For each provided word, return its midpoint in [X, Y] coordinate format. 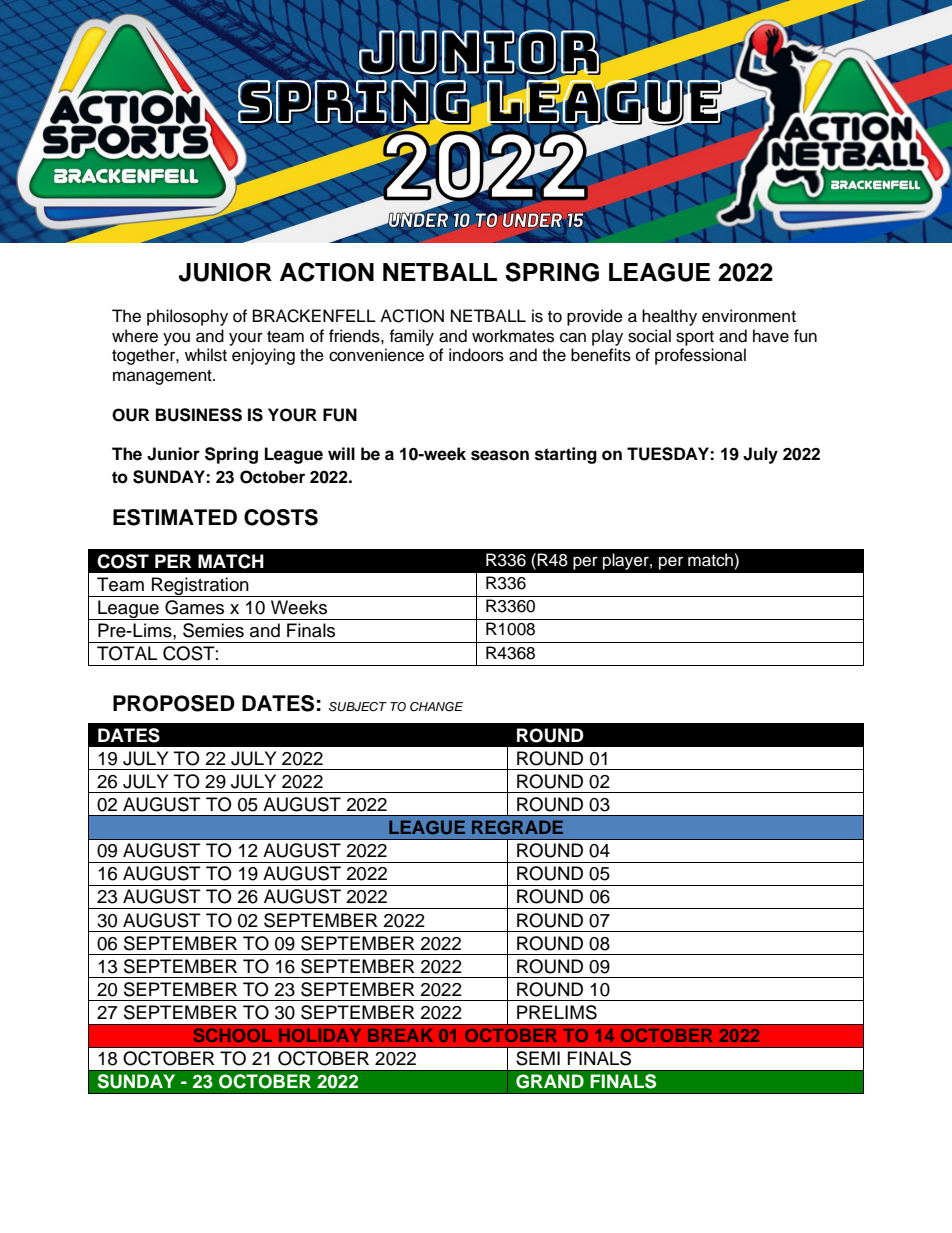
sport [695, 338]
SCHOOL [233, 1035]
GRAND [550, 1081]
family [411, 337]
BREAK [400, 1035]
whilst [206, 355]
